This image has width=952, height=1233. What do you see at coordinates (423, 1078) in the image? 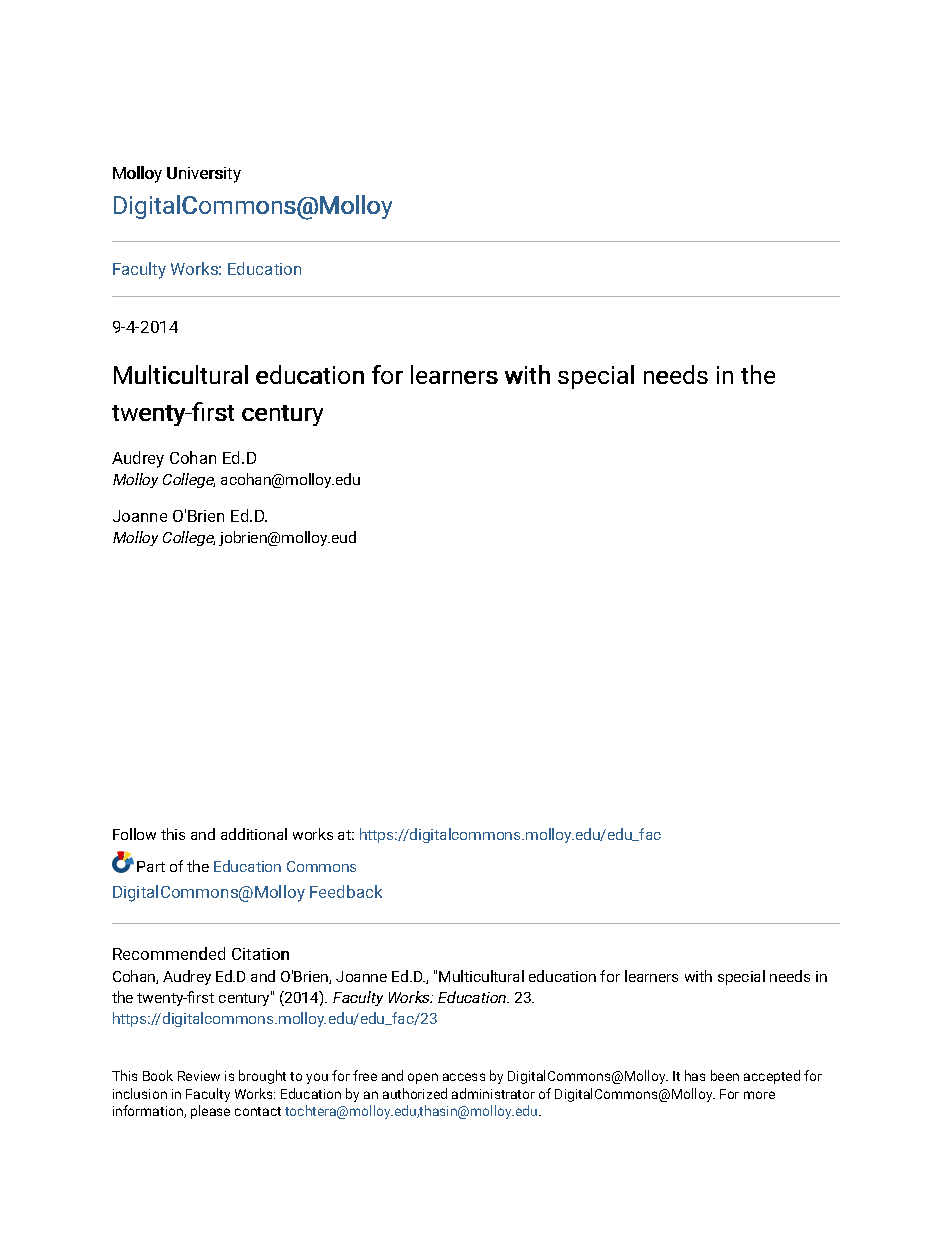
I see `open` at bounding box center [423, 1078].
